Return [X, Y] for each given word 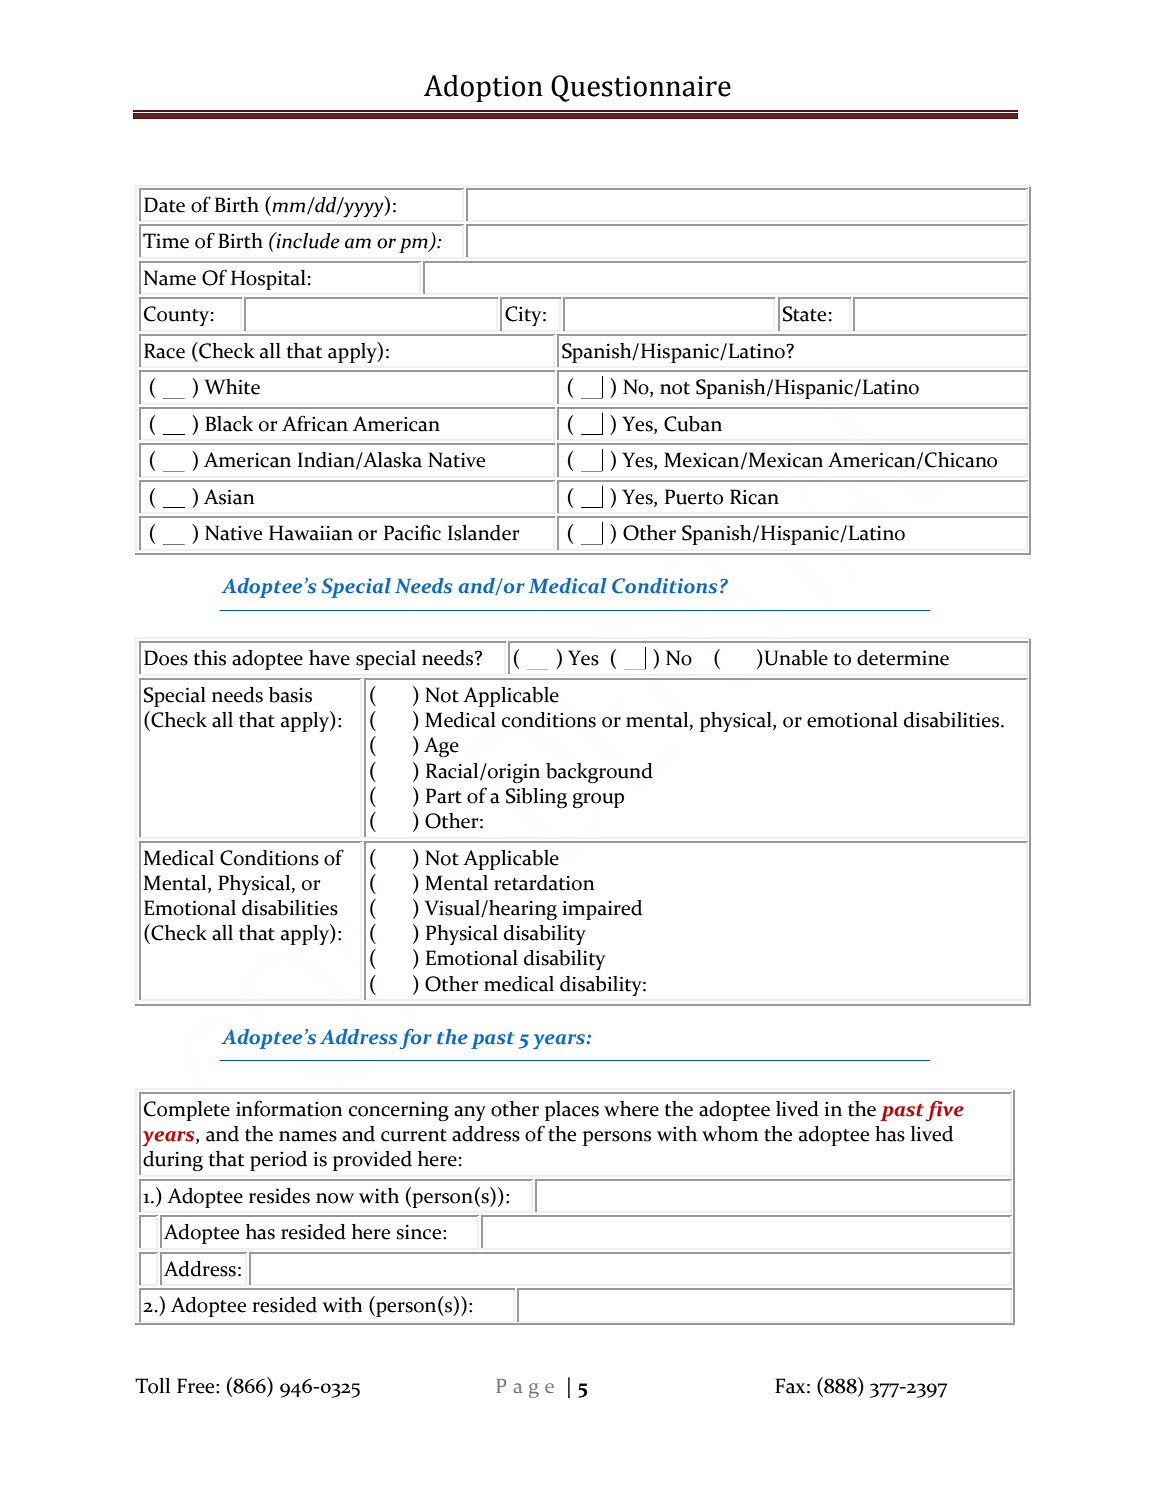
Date [164, 205]
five [944, 1111]
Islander [483, 533]
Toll [152, 1386]
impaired [602, 910]
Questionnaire [641, 88]
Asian [229, 497]
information [289, 1108]
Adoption [483, 88]
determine [903, 658]
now [335, 1198]
